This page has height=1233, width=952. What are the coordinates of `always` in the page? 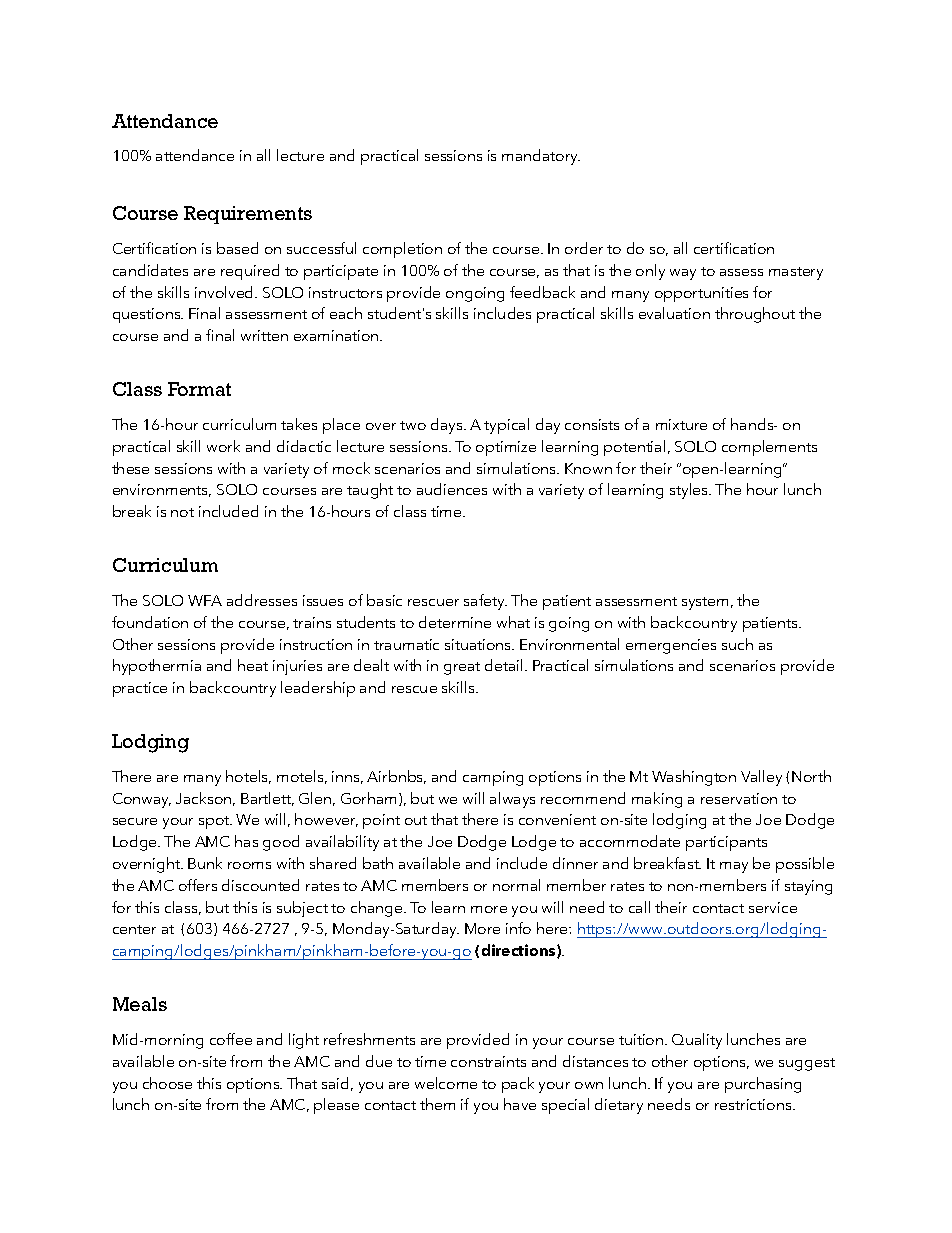 It's located at (512, 800).
